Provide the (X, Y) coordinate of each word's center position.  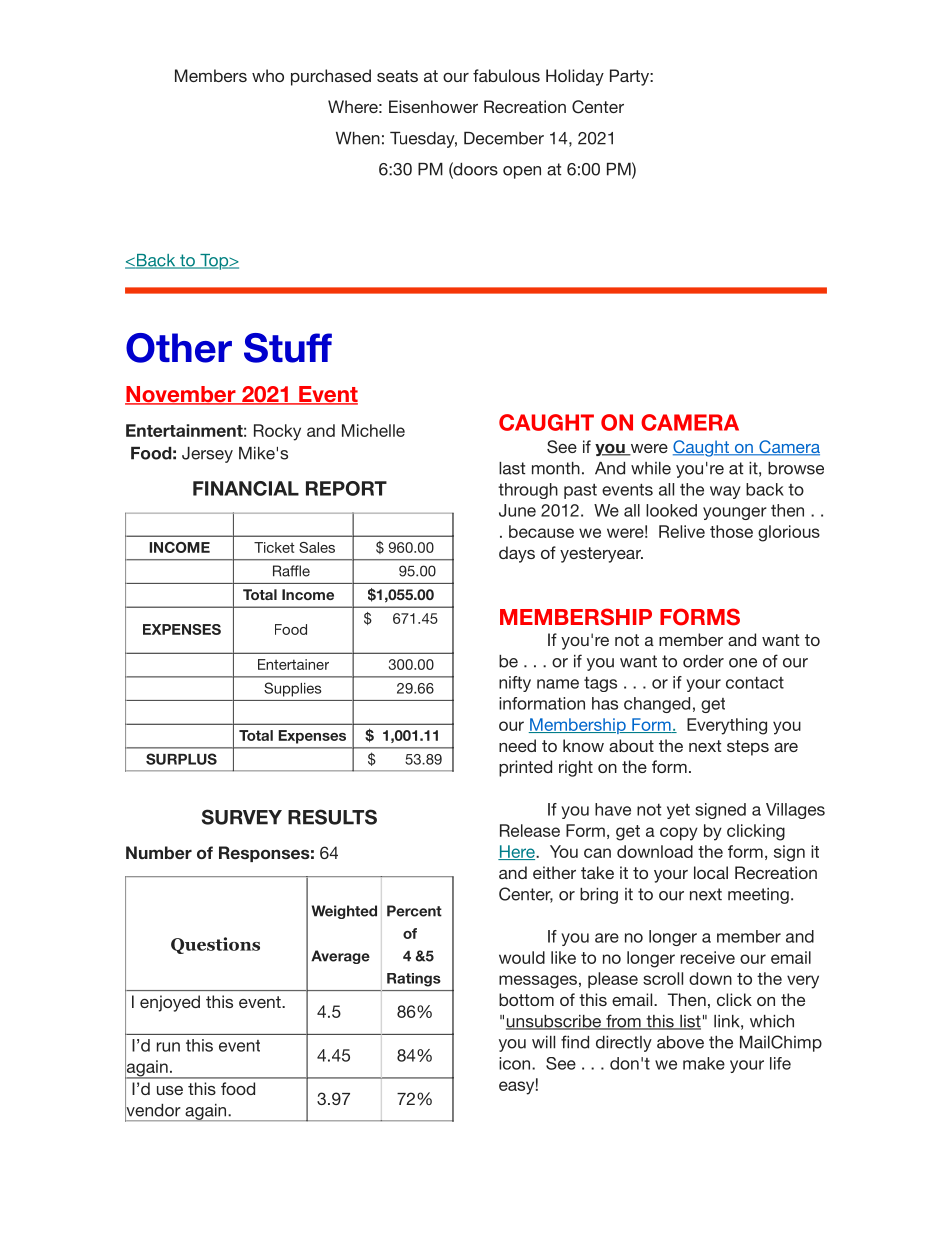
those (731, 531)
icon (516, 1063)
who (268, 75)
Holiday (575, 77)
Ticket (274, 547)
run (168, 1047)
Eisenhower (433, 106)
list (689, 1022)
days (517, 554)
